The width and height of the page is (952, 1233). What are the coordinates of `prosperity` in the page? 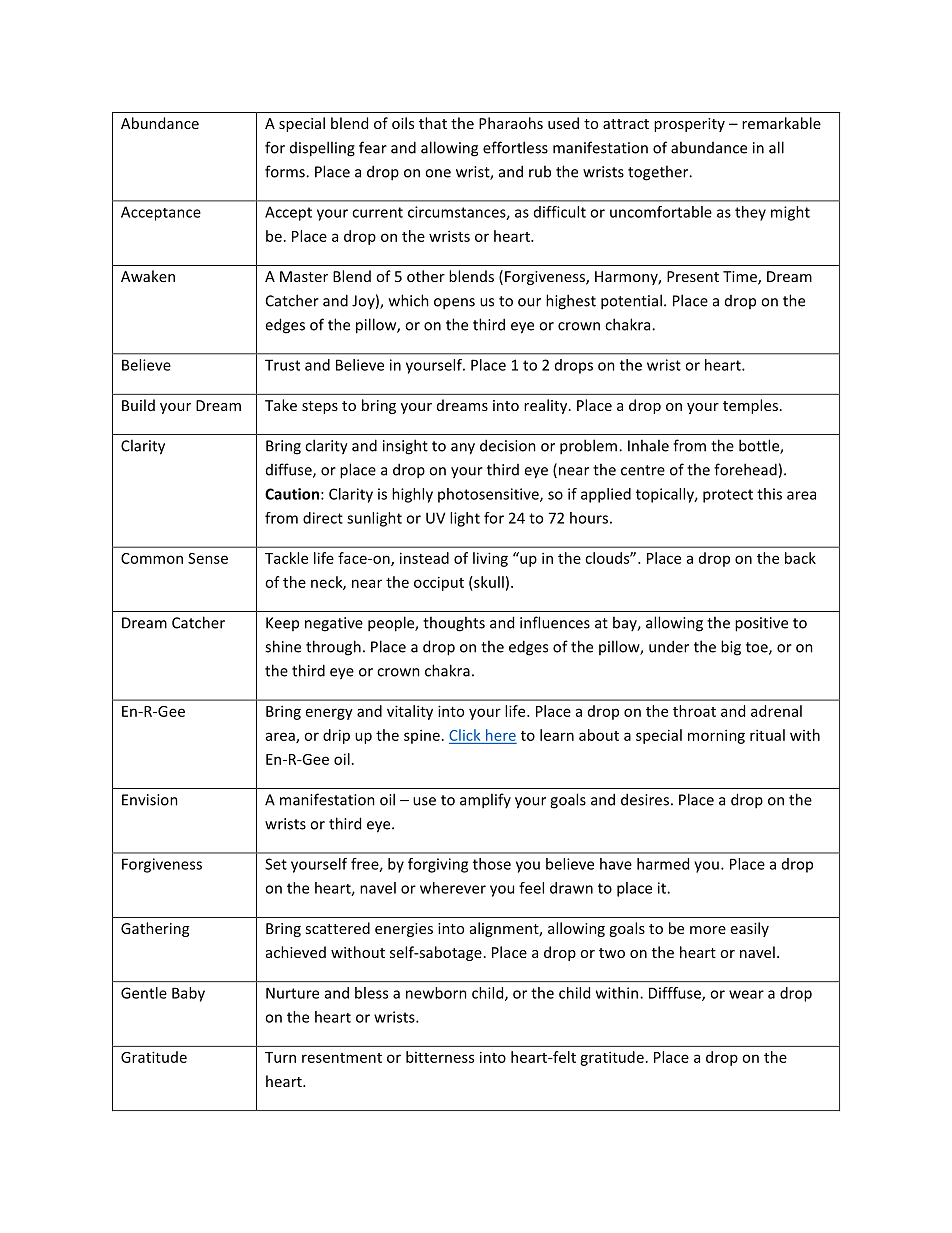 It's located at (689, 125).
